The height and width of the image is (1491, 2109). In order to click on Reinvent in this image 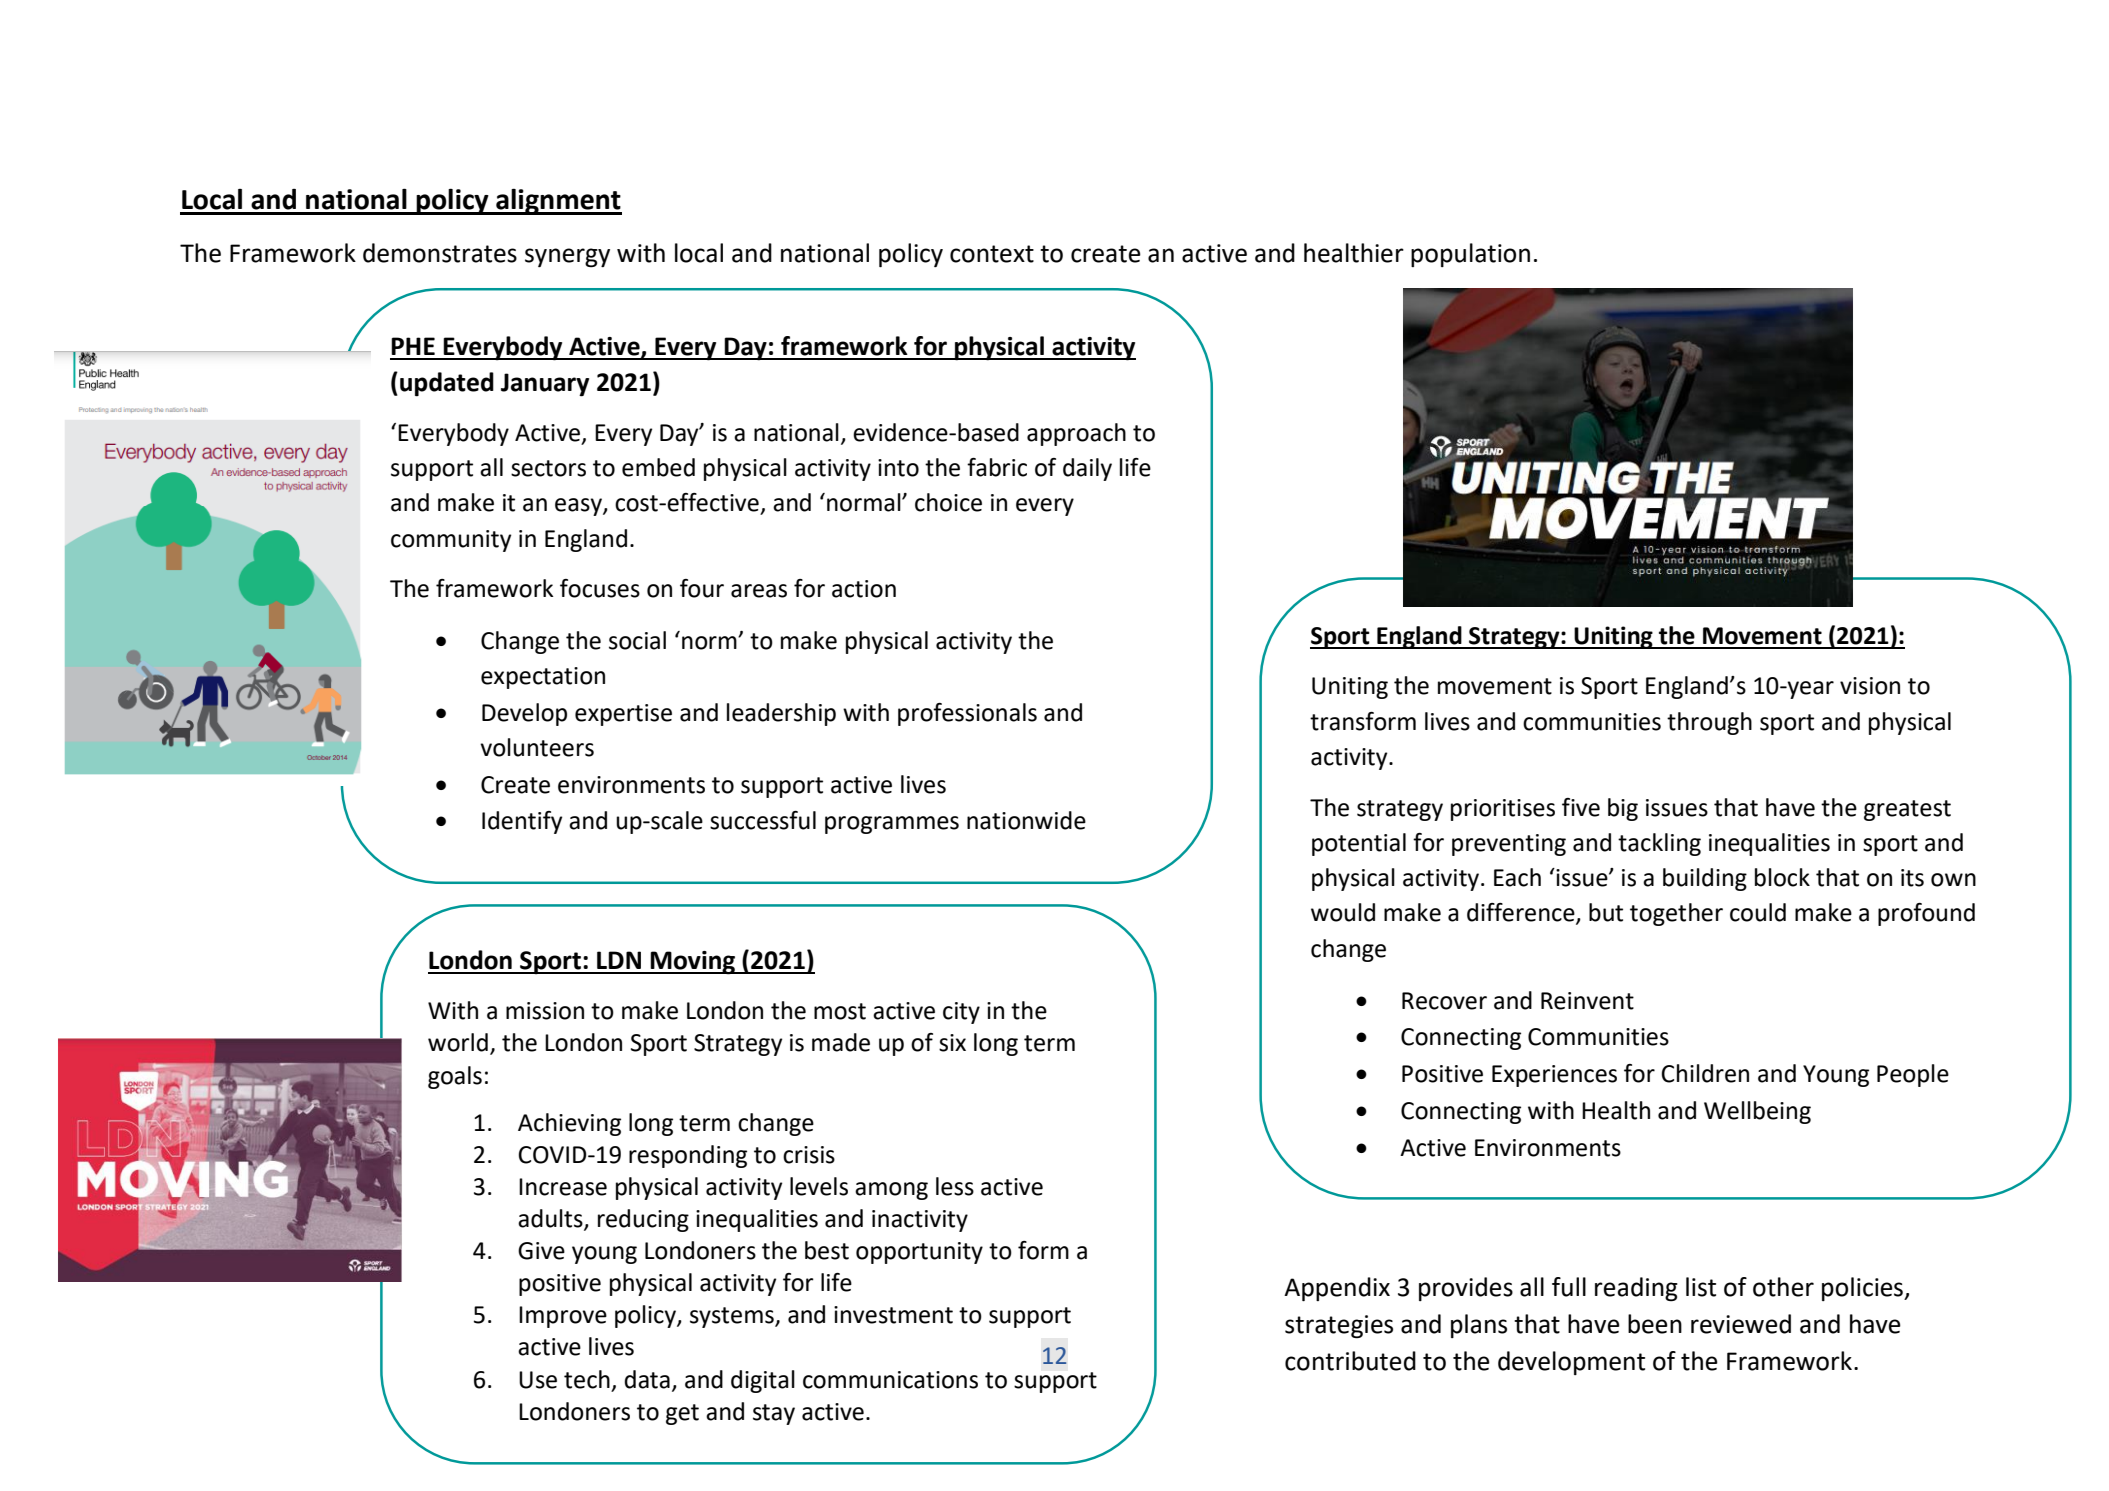, I will do `click(1587, 1001)`.
